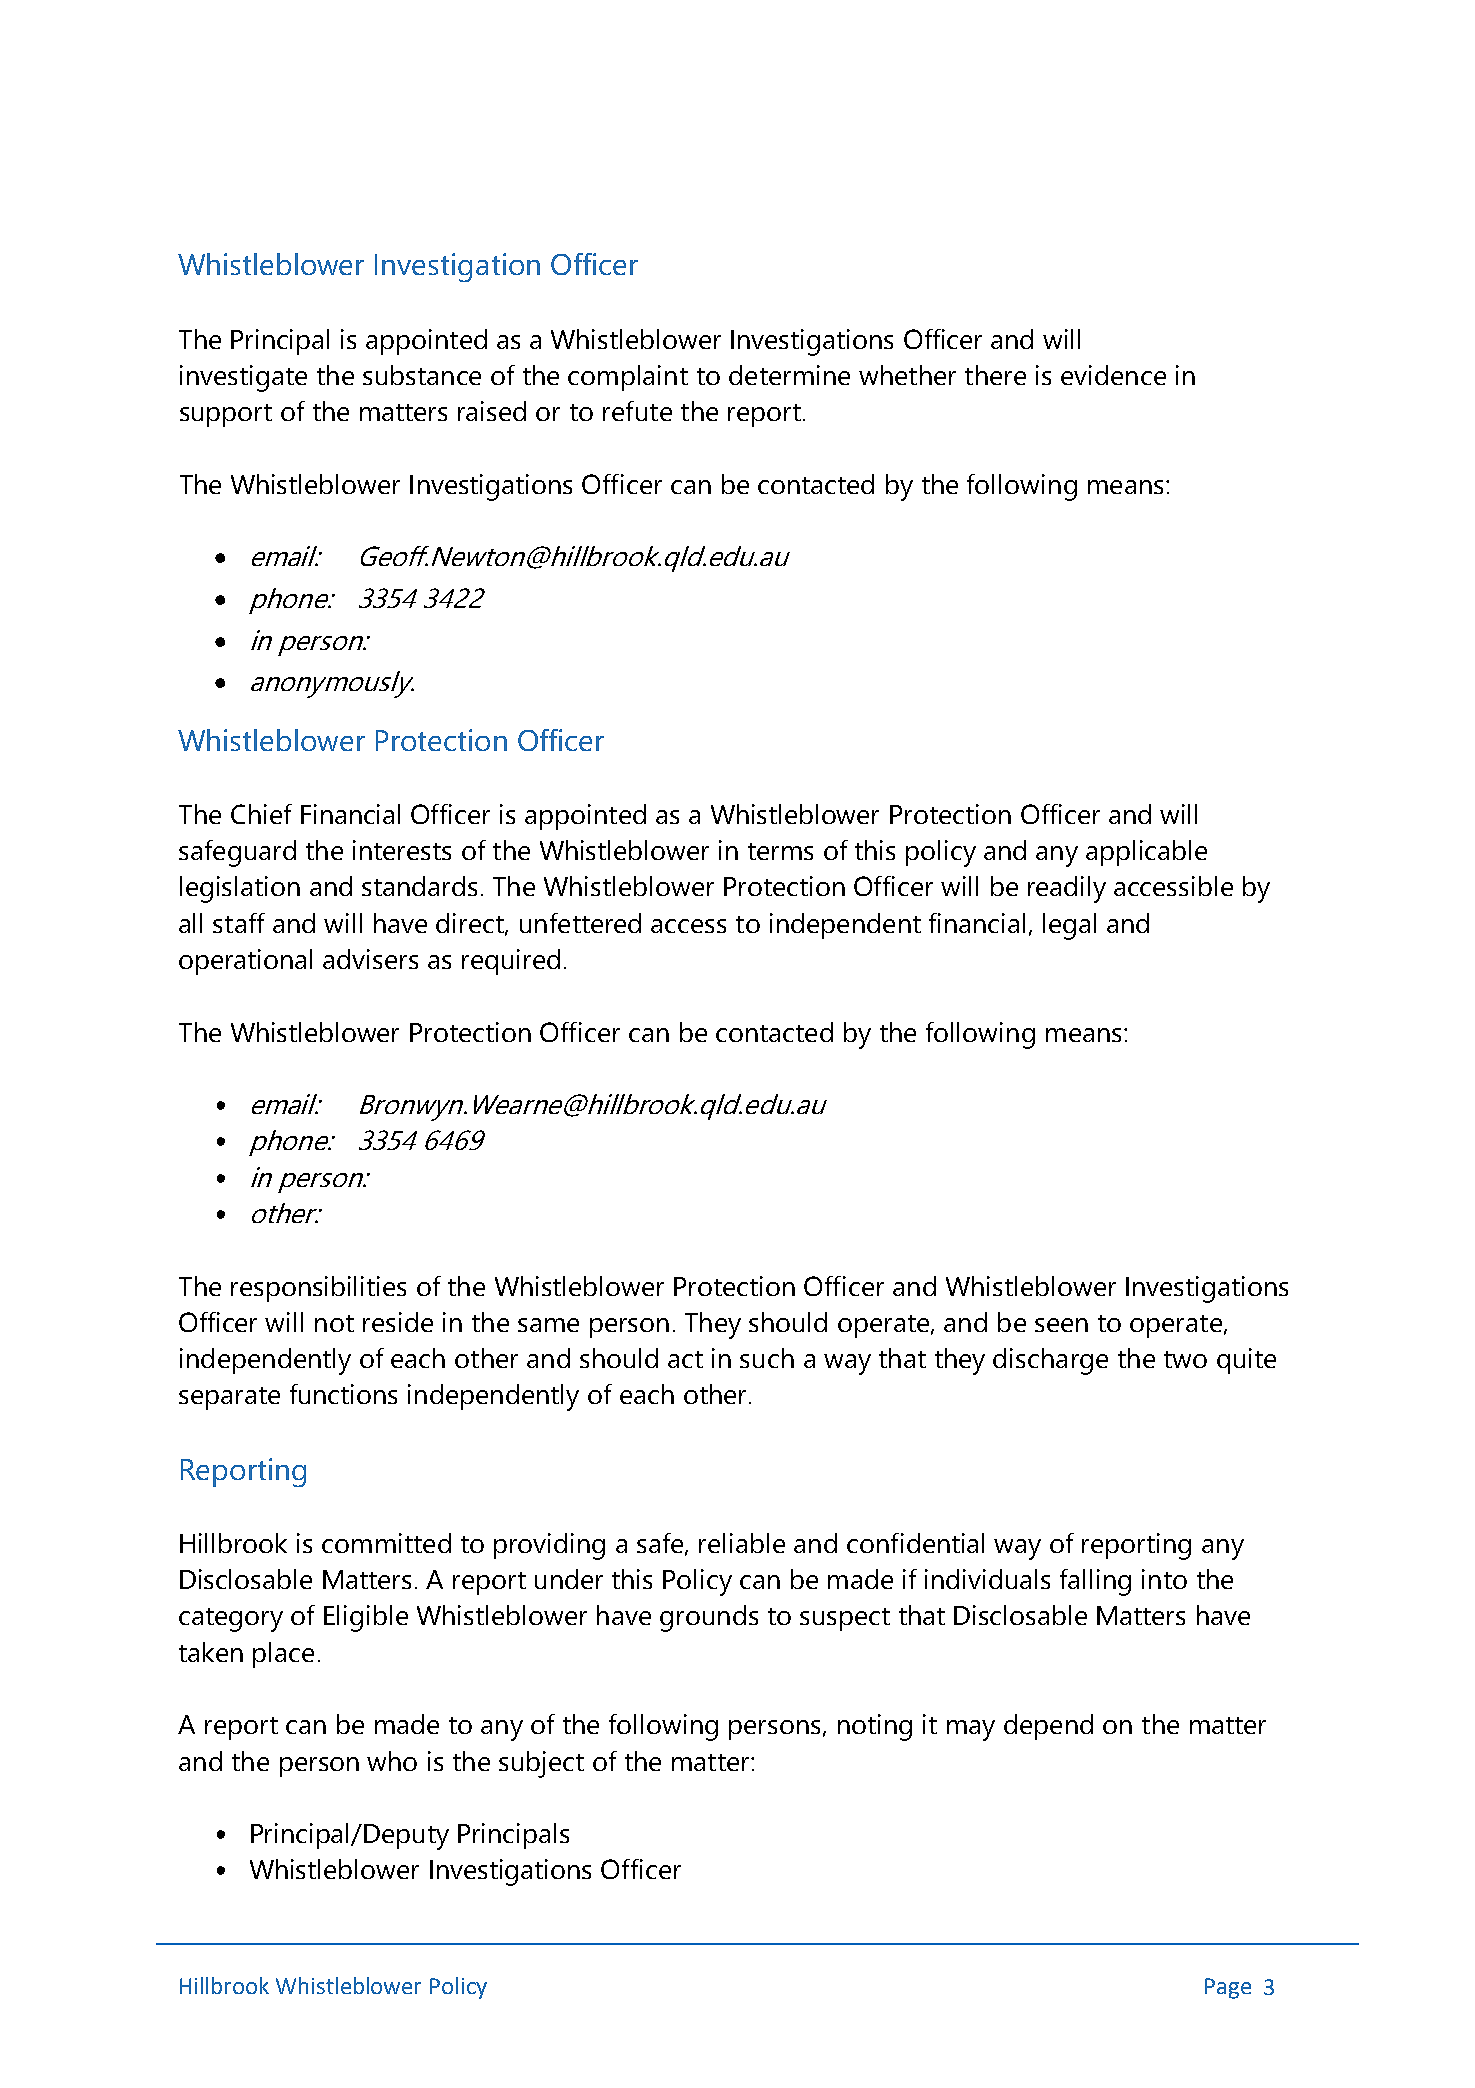  What do you see at coordinates (318, 1289) in the document?
I see `responsibilities` at bounding box center [318, 1289].
